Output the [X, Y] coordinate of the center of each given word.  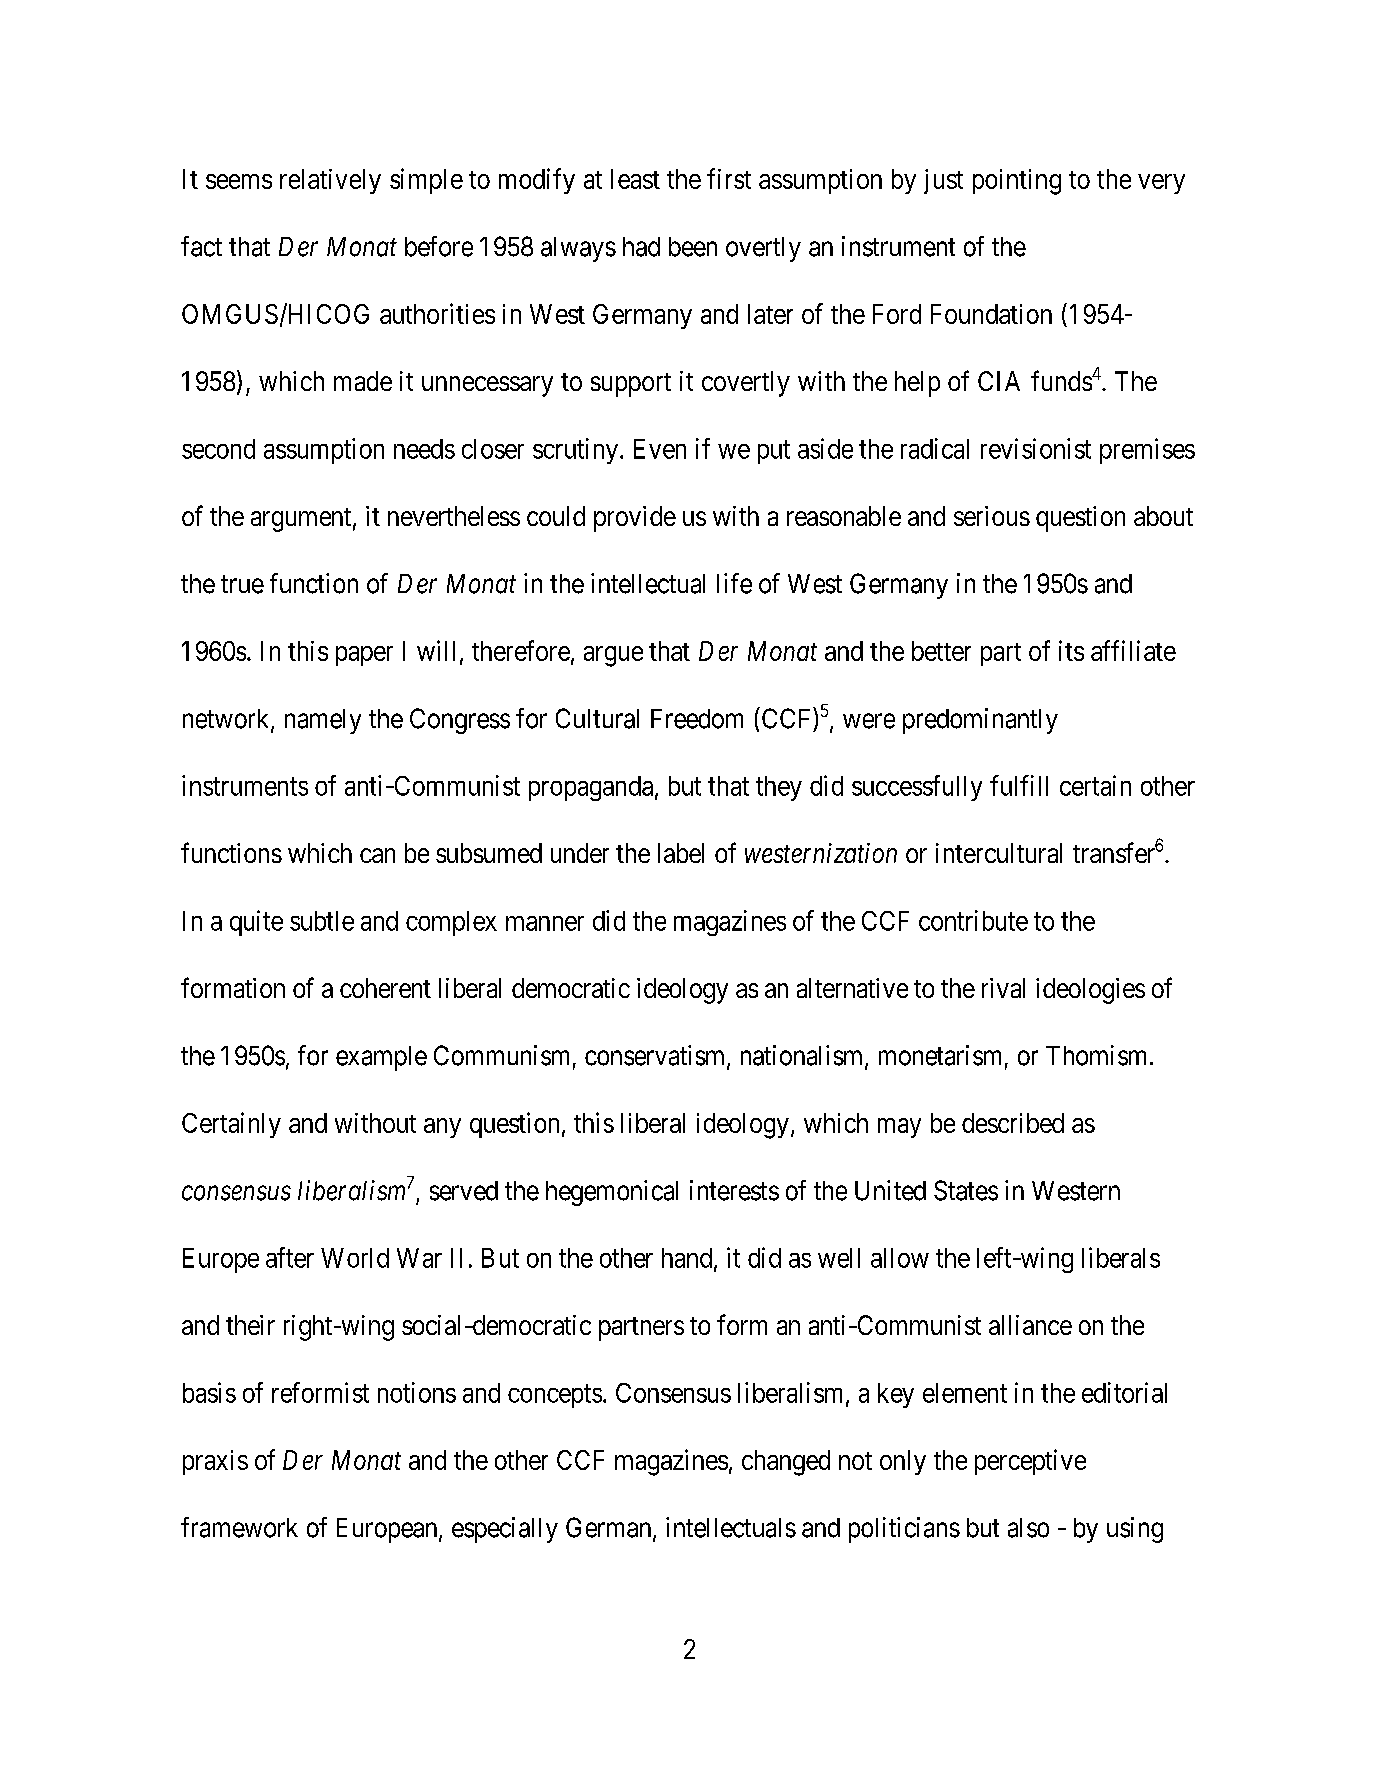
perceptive [1030, 1462]
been [693, 247]
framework [239, 1527]
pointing [1017, 182]
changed [786, 1463]
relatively [330, 181]
